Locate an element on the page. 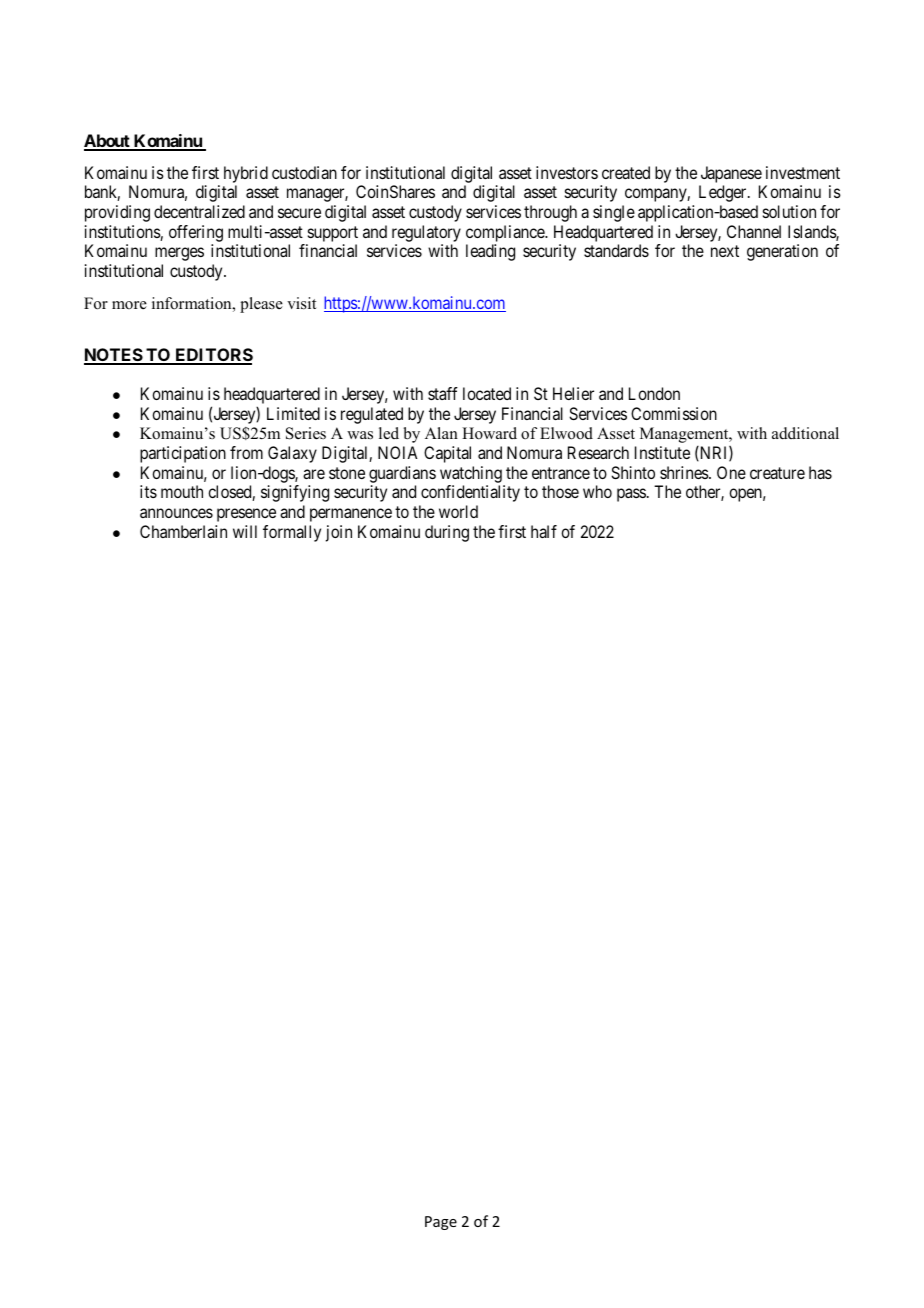 This image has height=1308, width=924. join is located at coordinates (339, 533).
